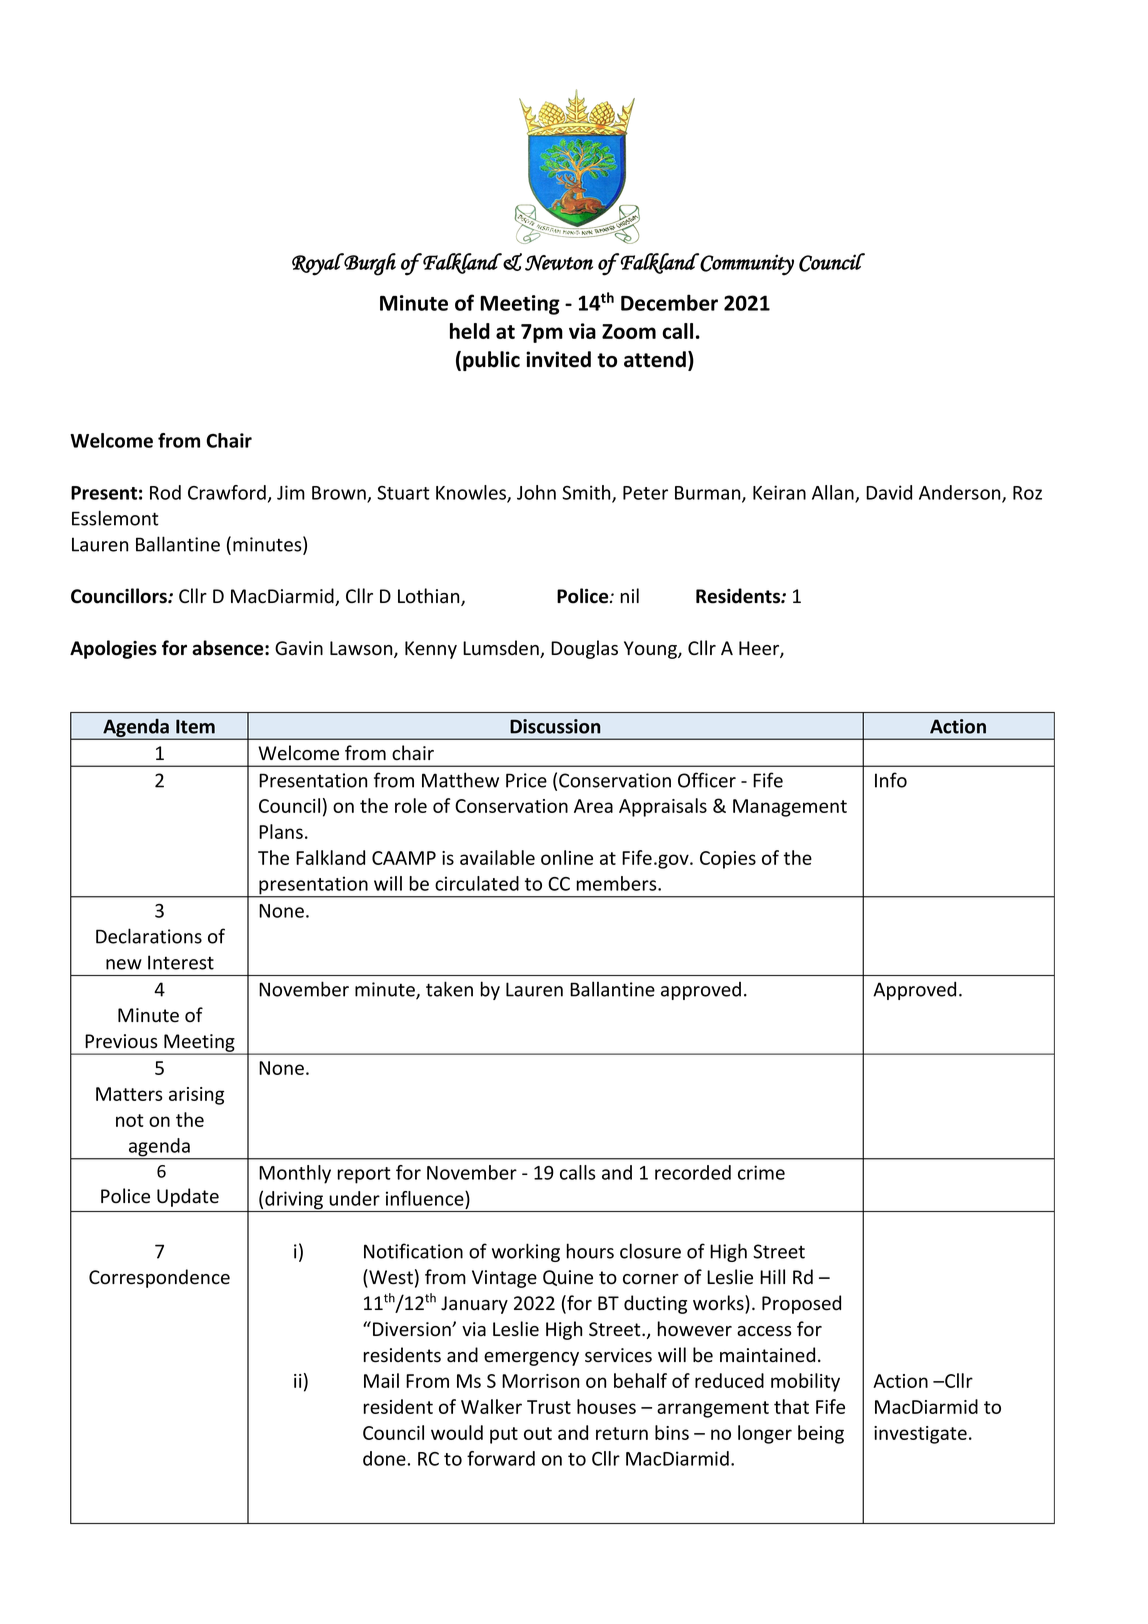 The width and height of the screenshot is (1148, 1624). What do you see at coordinates (747, 265) in the screenshot?
I see `Community` at bounding box center [747, 265].
